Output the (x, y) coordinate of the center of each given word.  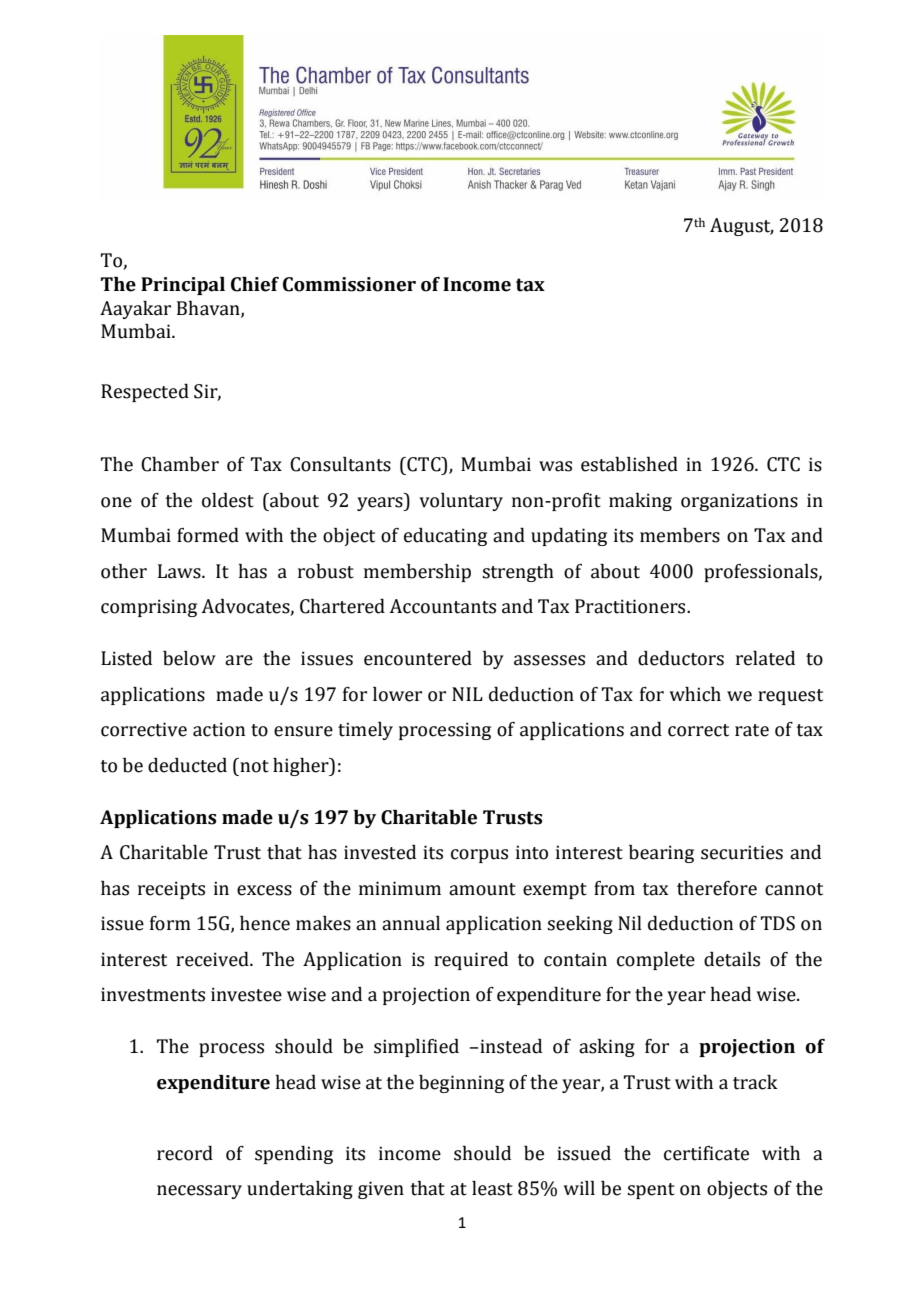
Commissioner (349, 284)
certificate (706, 1153)
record (185, 1153)
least (492, 1188)
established (629, 464)
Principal (183, 286)
